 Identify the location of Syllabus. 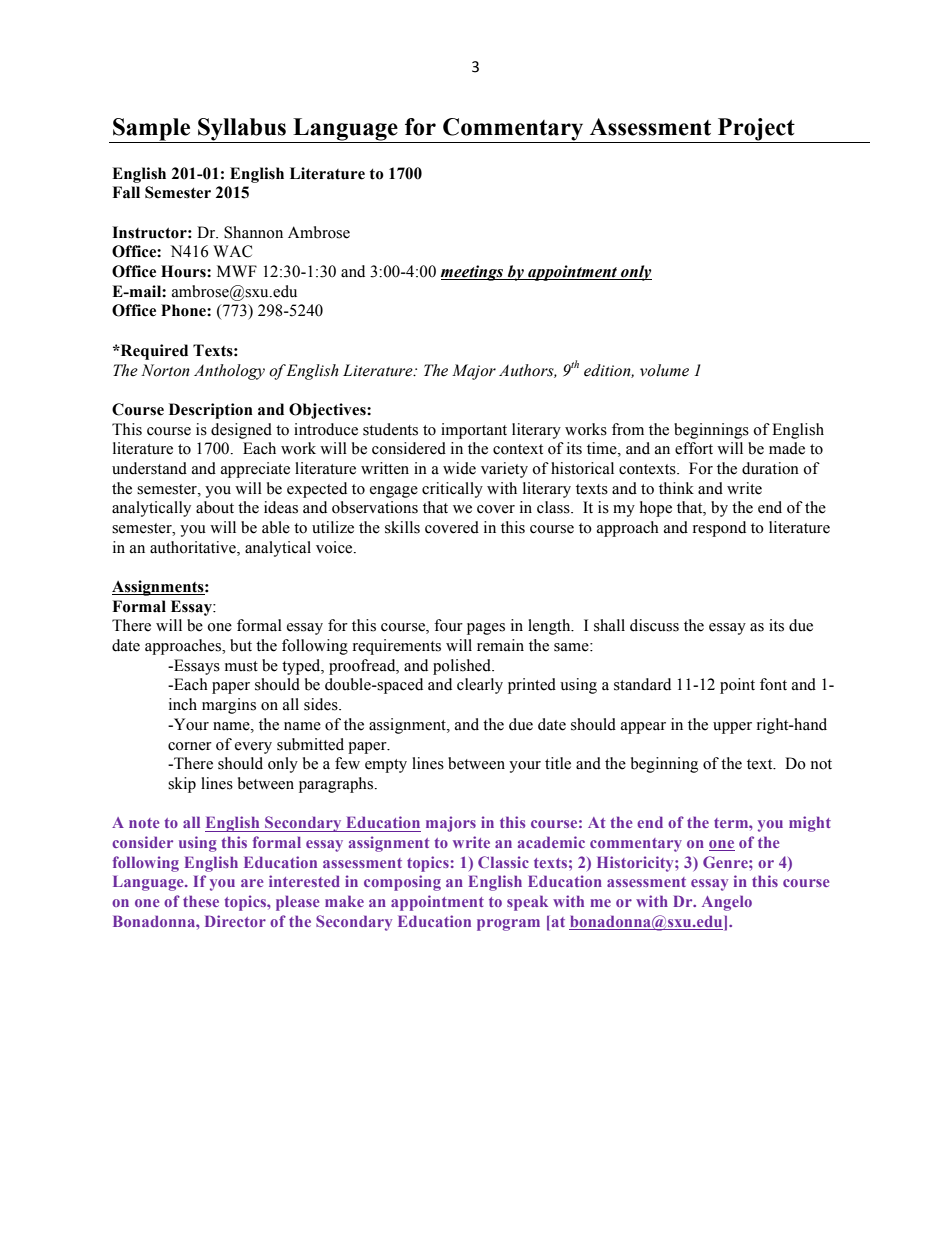
(242, 130).
